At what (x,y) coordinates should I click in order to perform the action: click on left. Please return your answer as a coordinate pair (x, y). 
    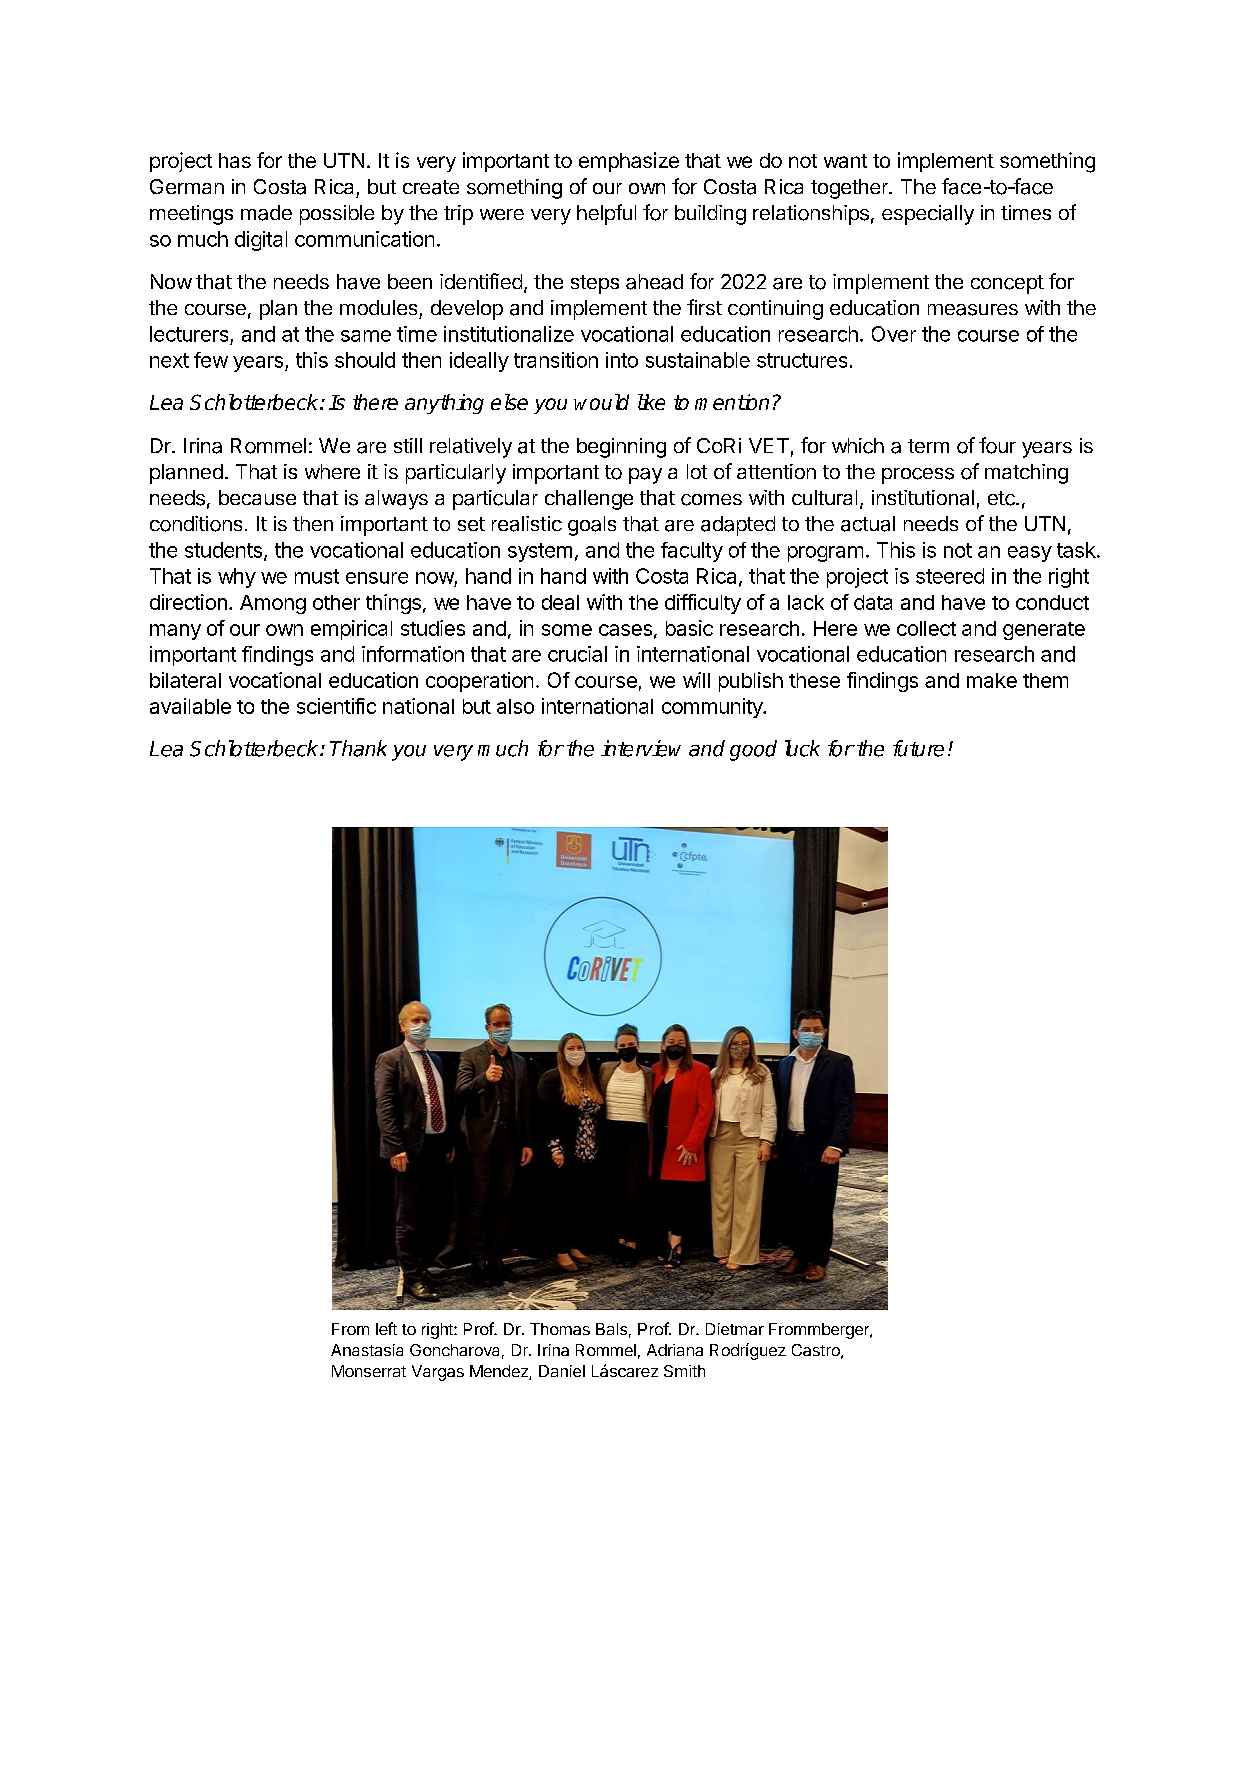
    Looking at the image, I should click on (386, 1328).
